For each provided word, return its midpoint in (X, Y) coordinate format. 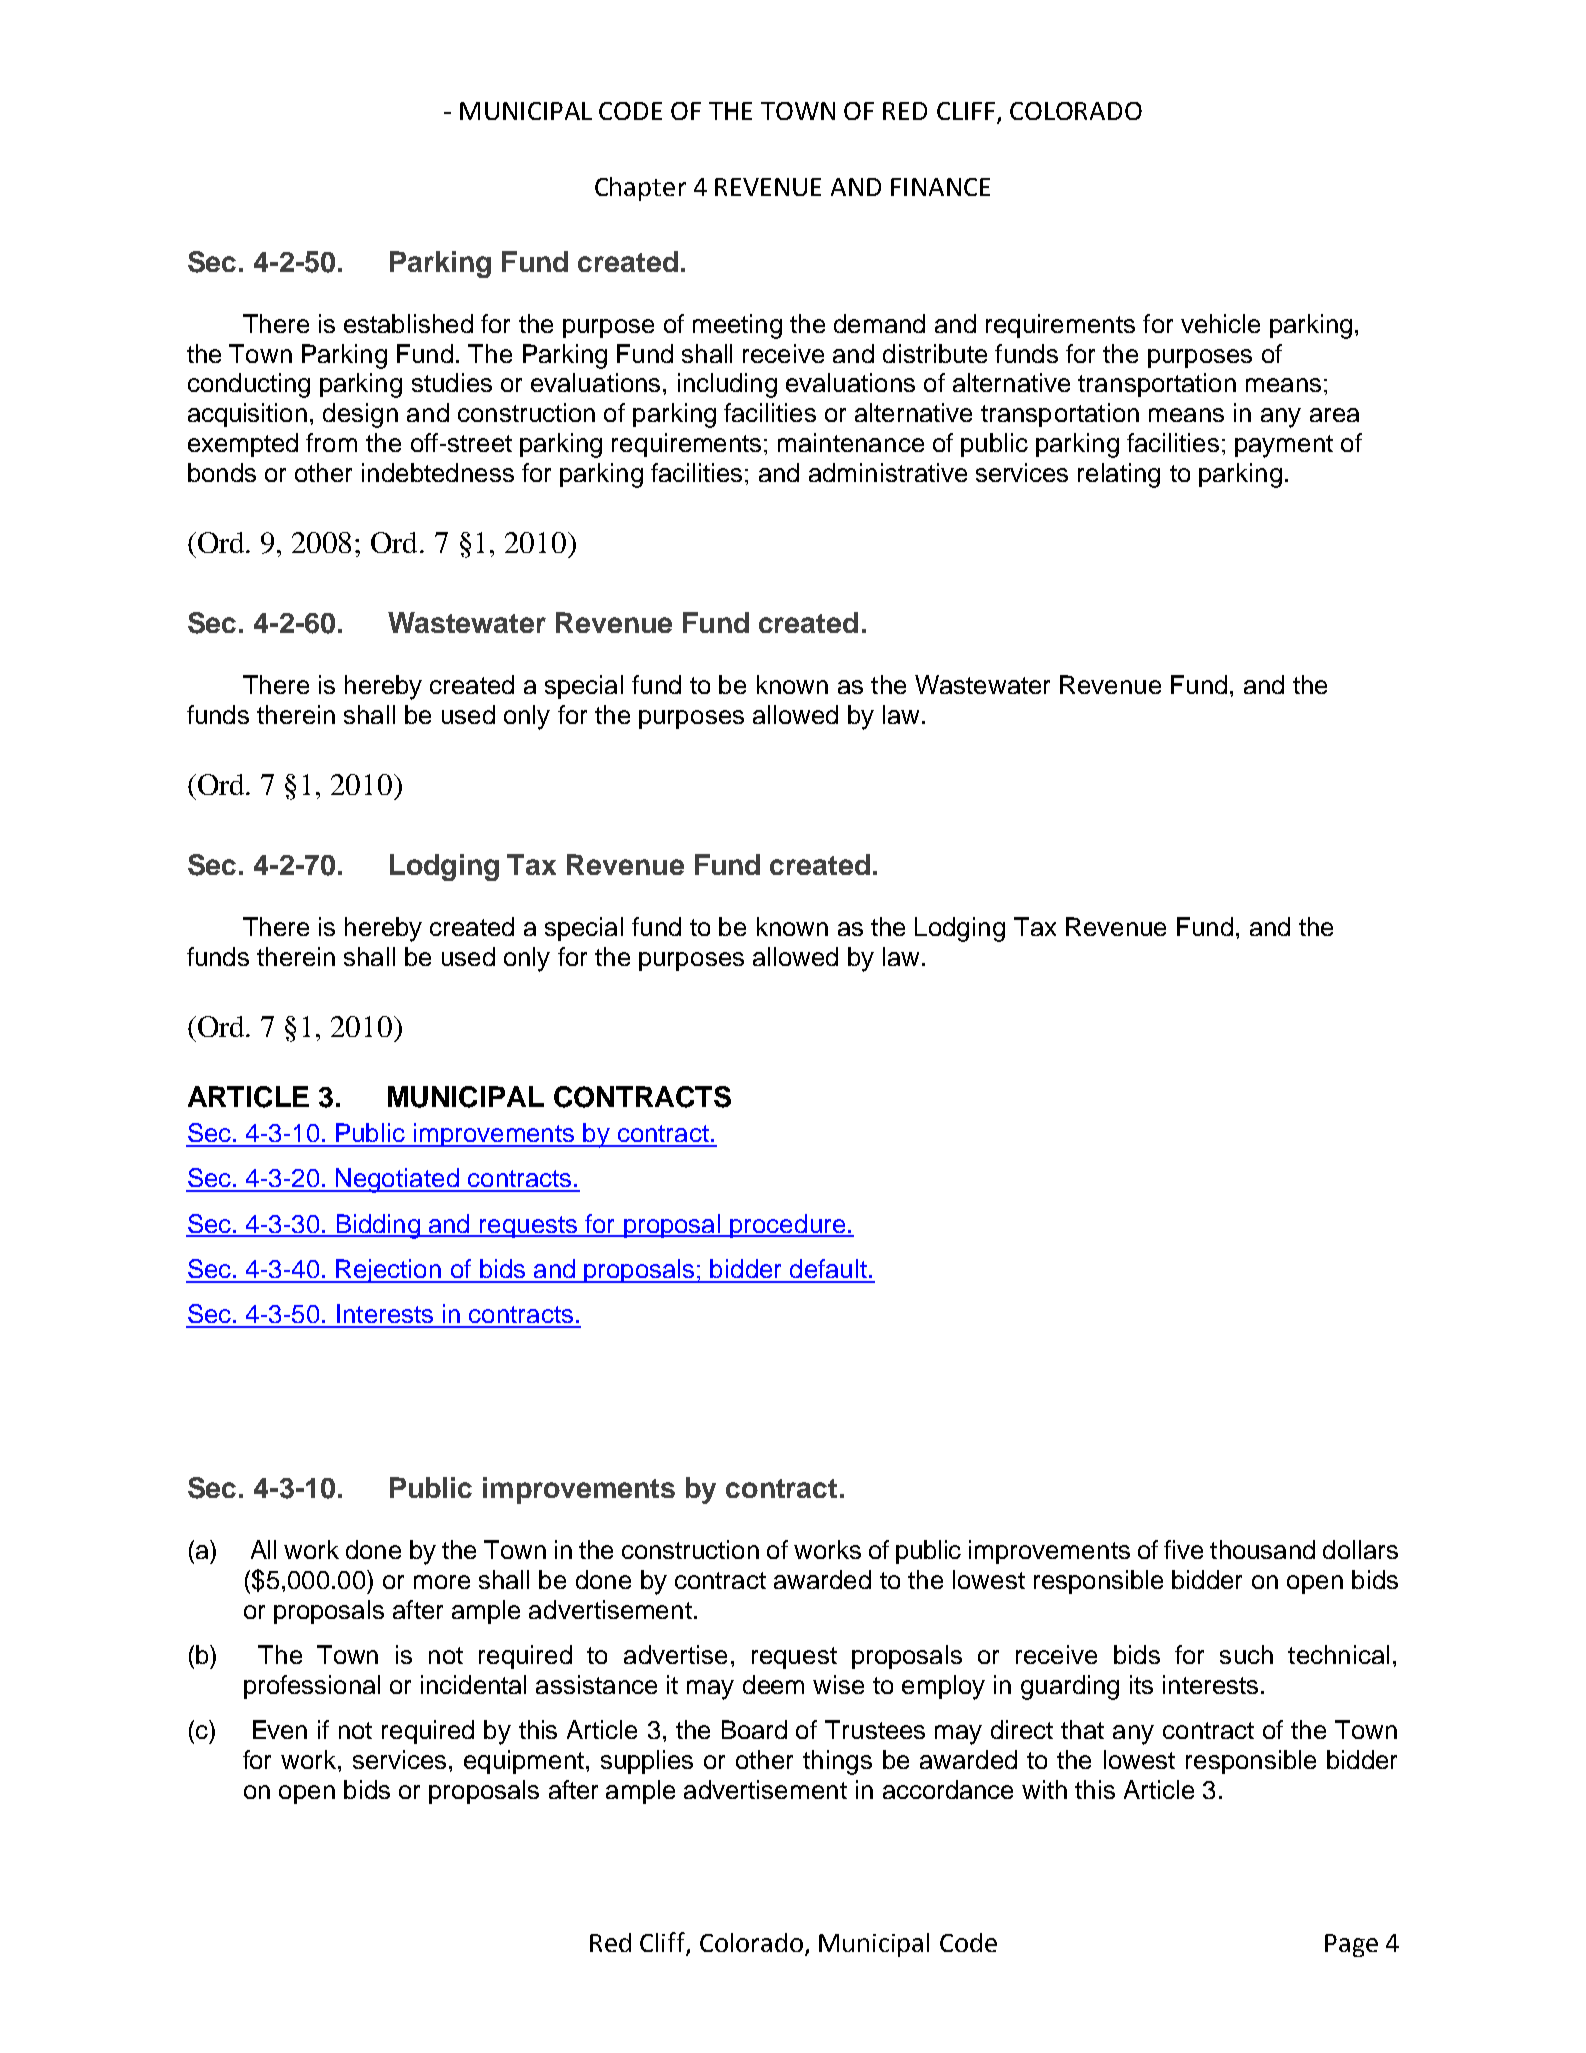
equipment (524, 1762)
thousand (1262, 1549)
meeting (737, 326)
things (837, 1762)
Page (1351, 1945)
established (408, 323)
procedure (787, 1226)
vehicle (1220, 323)
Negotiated (397, 1180)
